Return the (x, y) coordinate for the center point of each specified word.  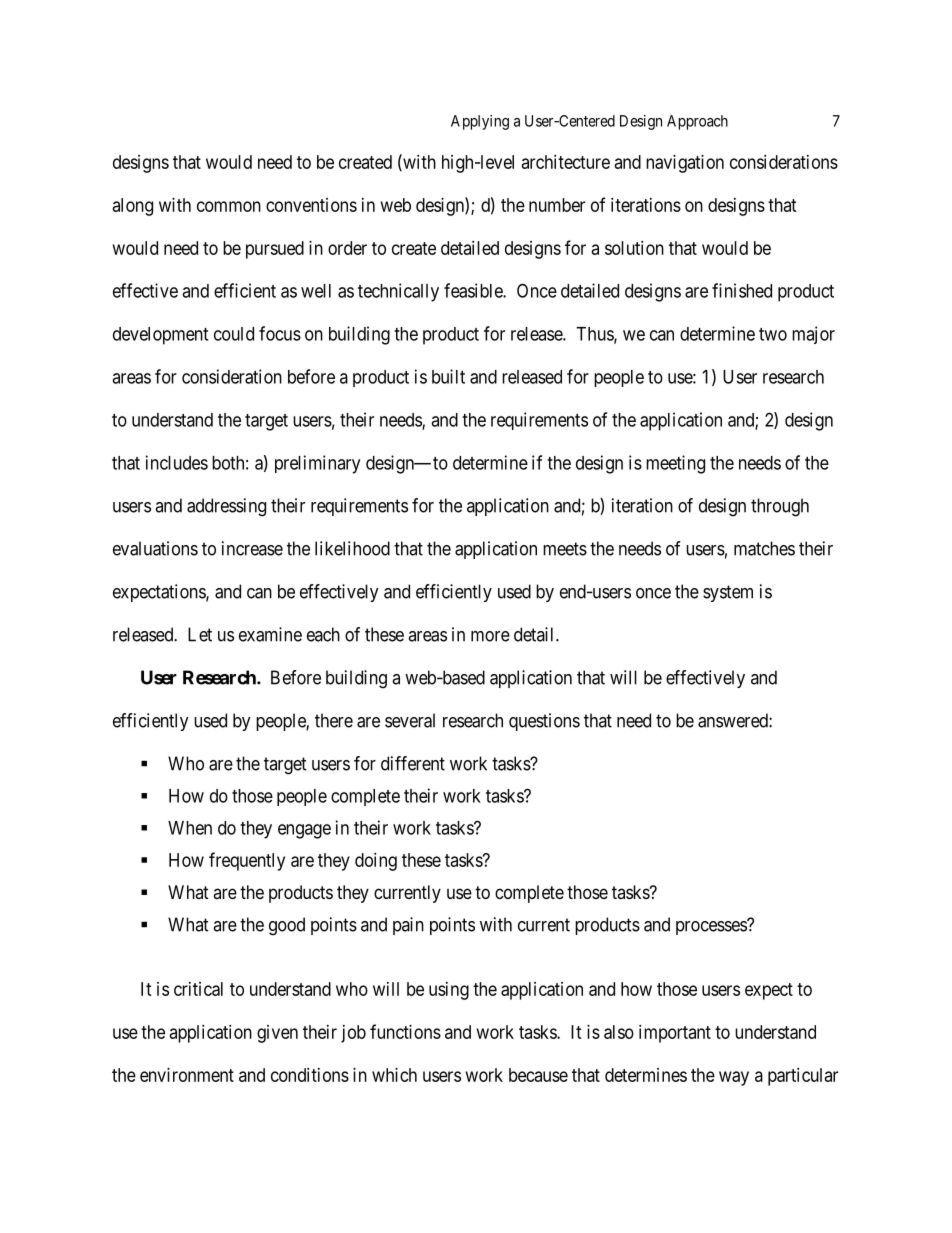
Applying (480, 122)
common (229, 206)
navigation (685, 164)
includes (177, 462)
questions (544, 722)
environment (187, 1075)
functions (405, 1031)
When (190, 828)
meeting (675, 464)
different (413, 763)
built (448, 376)
